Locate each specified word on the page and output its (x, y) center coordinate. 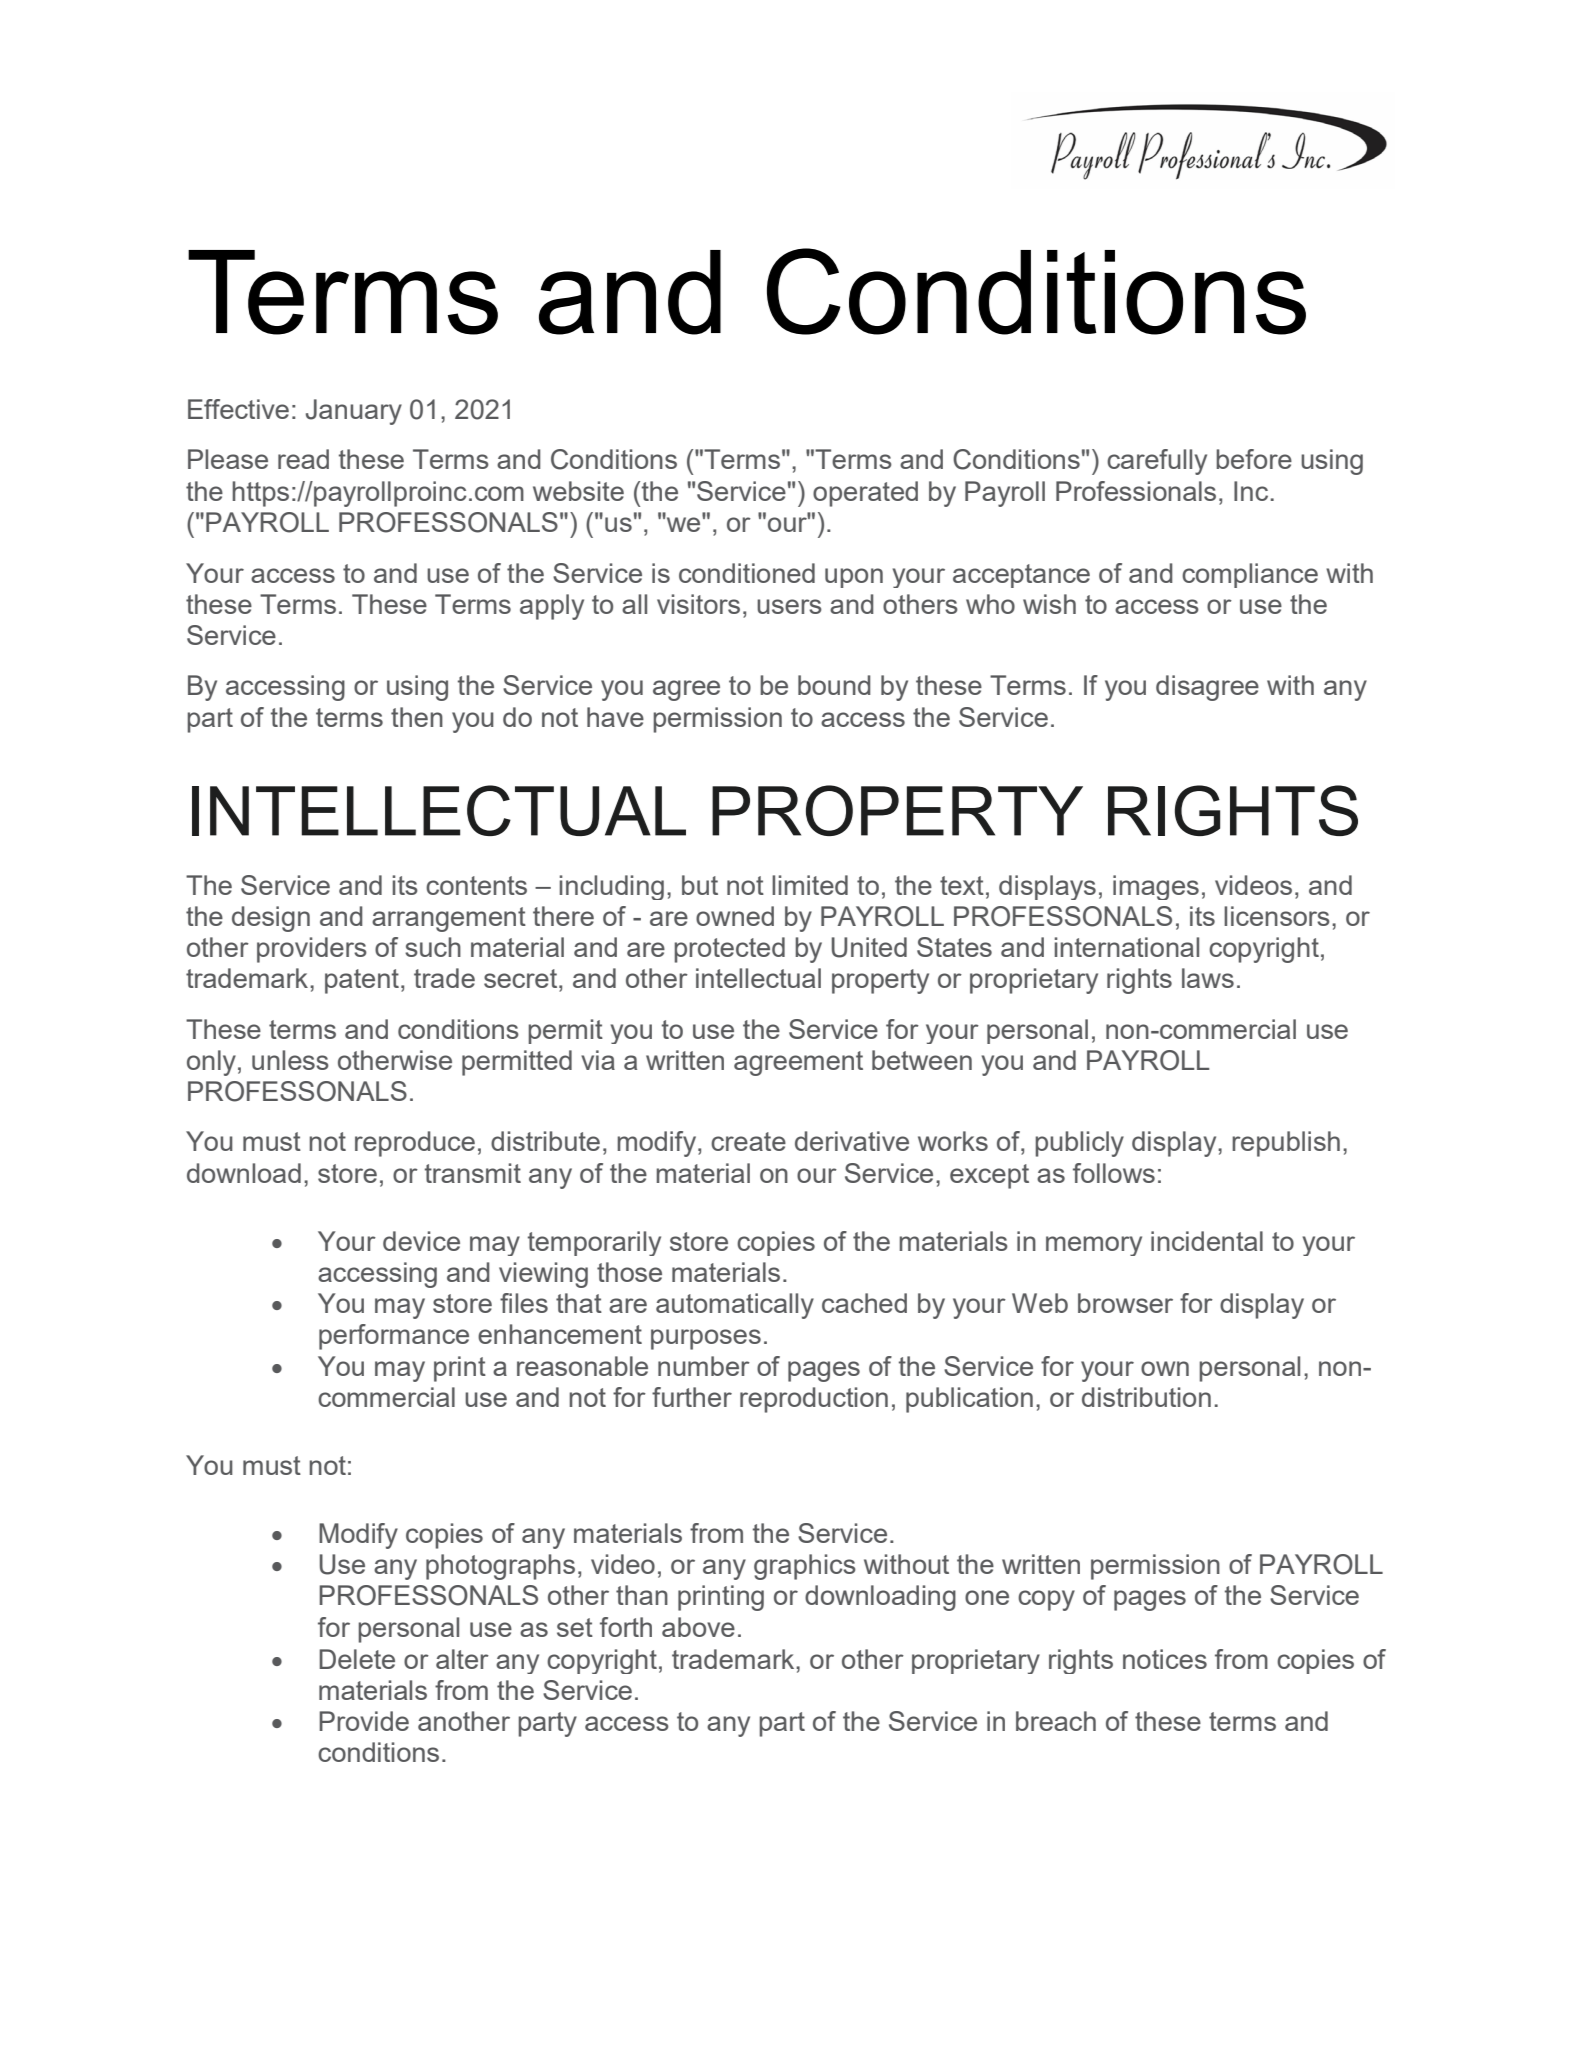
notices (1165, 1659)
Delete (357, 1659)
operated (865, 494)
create (748, 1141)
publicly (1079, 1144)
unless (290, 1060)
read (303, 459)
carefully (1157, 462)
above (698, 1627)
